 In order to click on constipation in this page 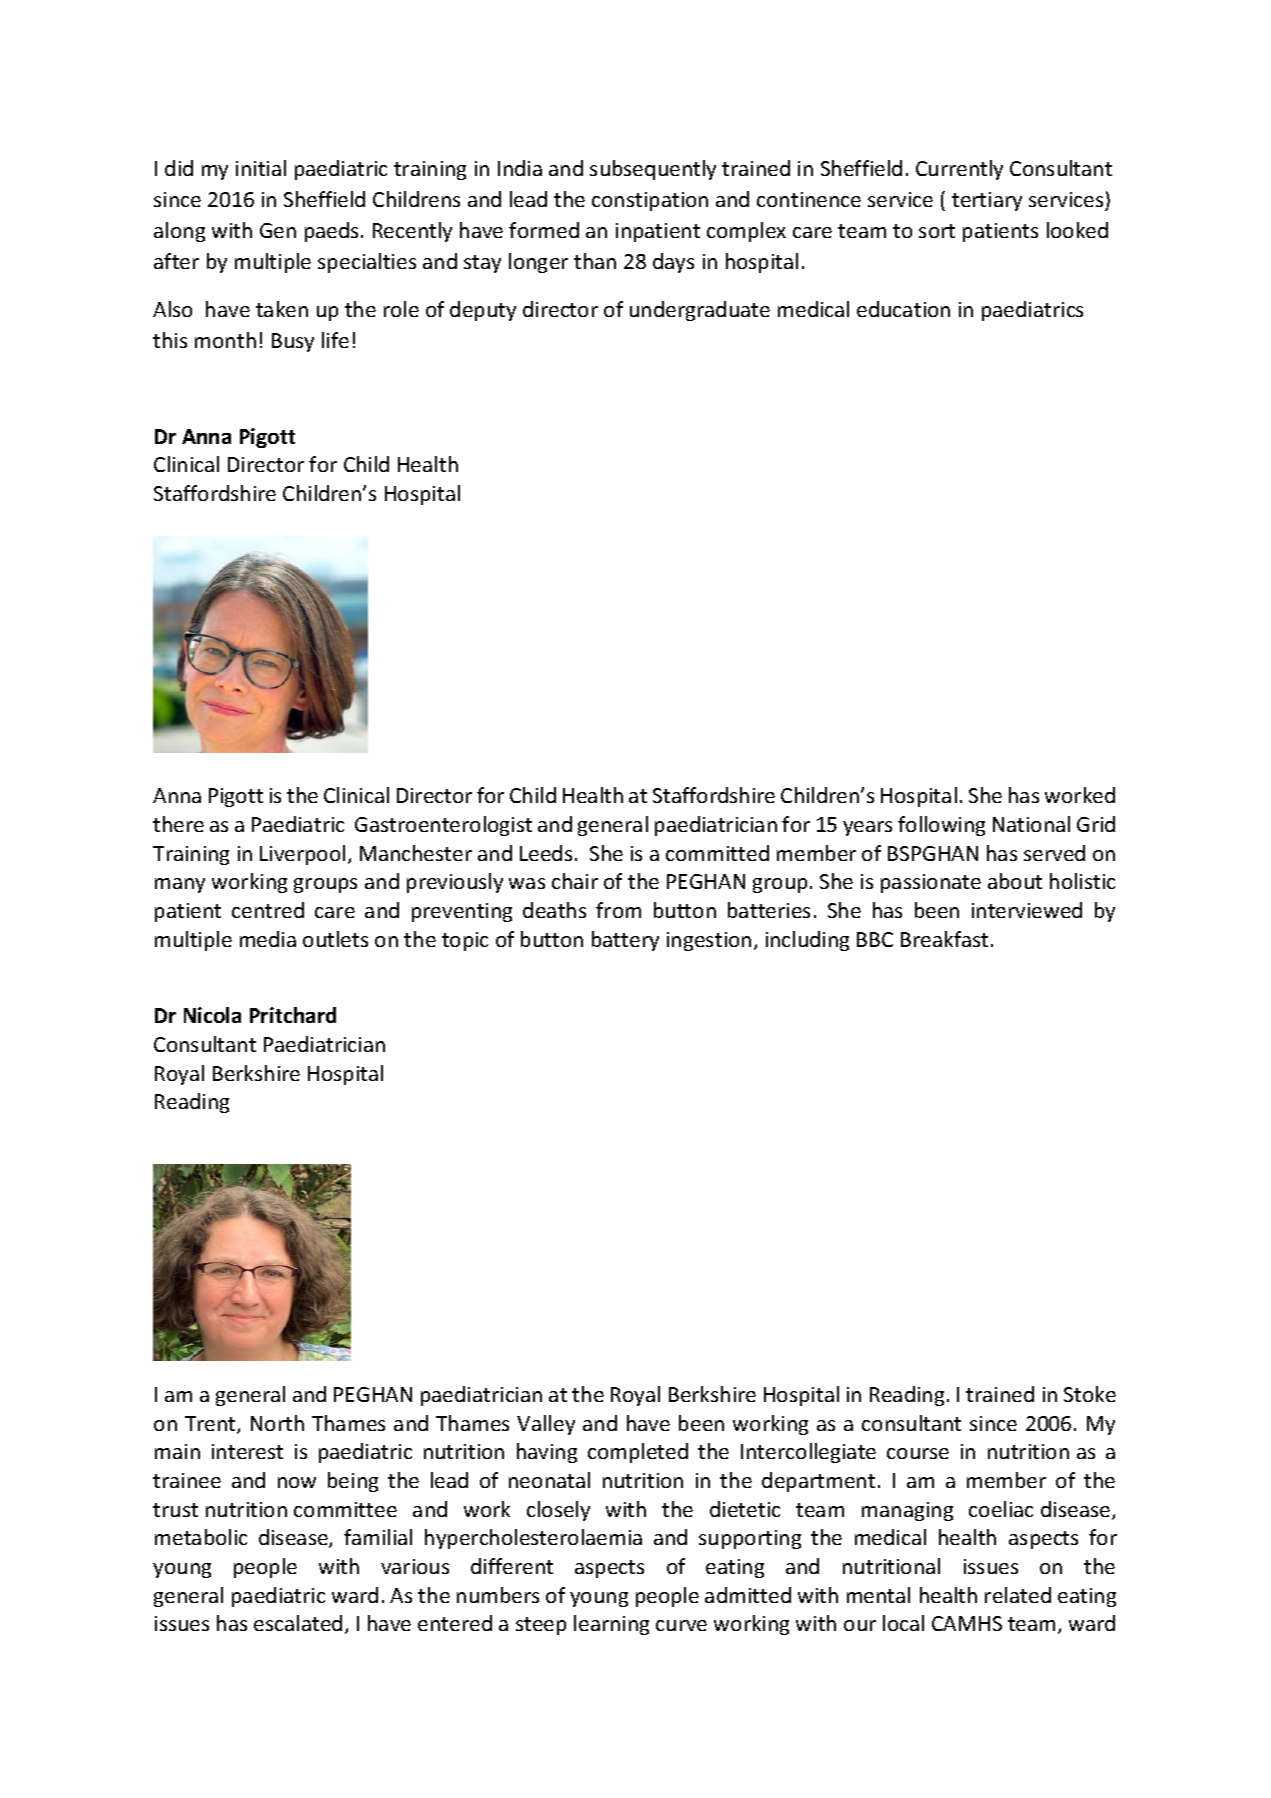, I will do `click(650, 201)`.
